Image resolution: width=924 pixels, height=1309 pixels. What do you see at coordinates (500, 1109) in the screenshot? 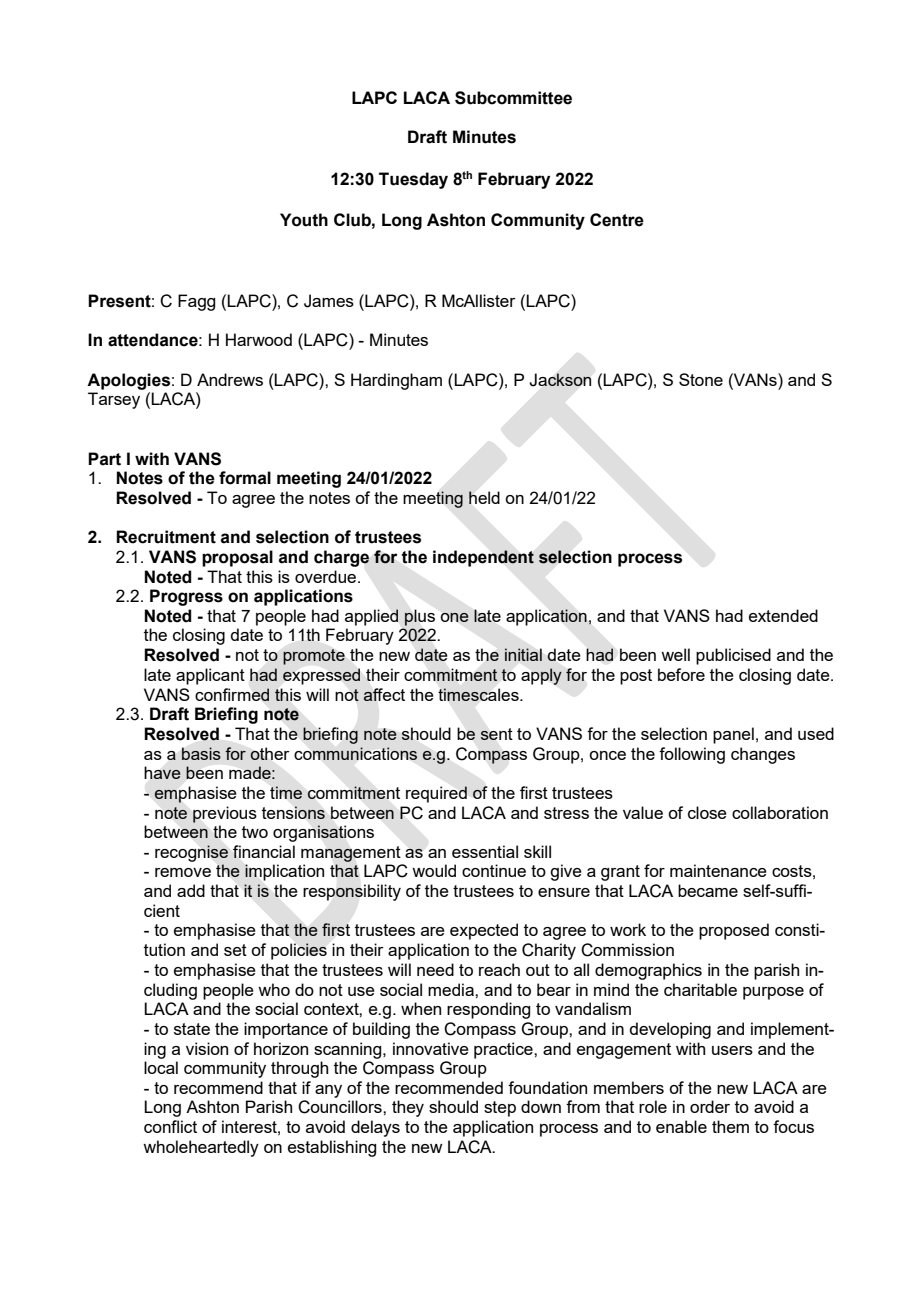
I see `step` at bounding box center [500, 1109].
